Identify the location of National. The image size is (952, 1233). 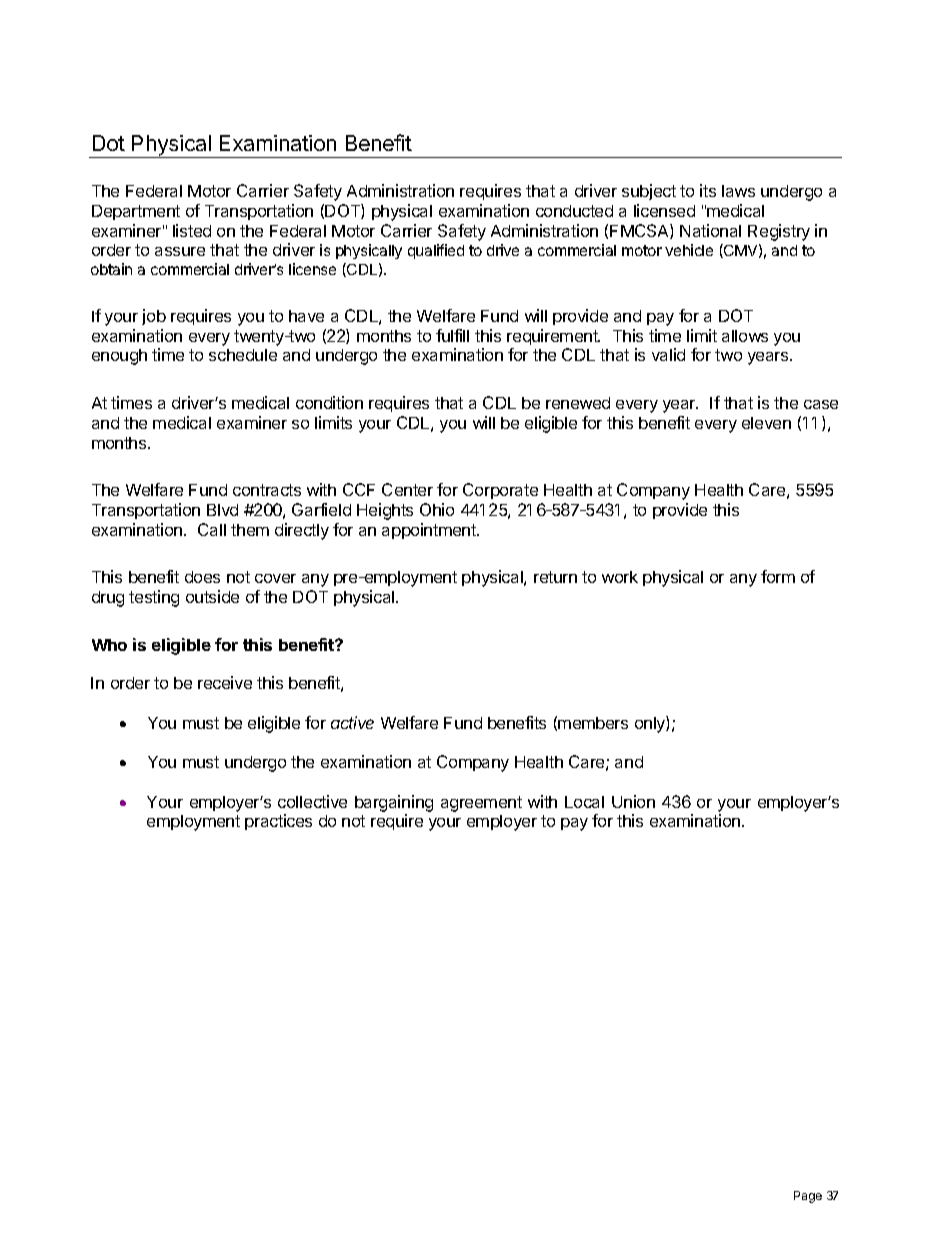
(710, 230).
